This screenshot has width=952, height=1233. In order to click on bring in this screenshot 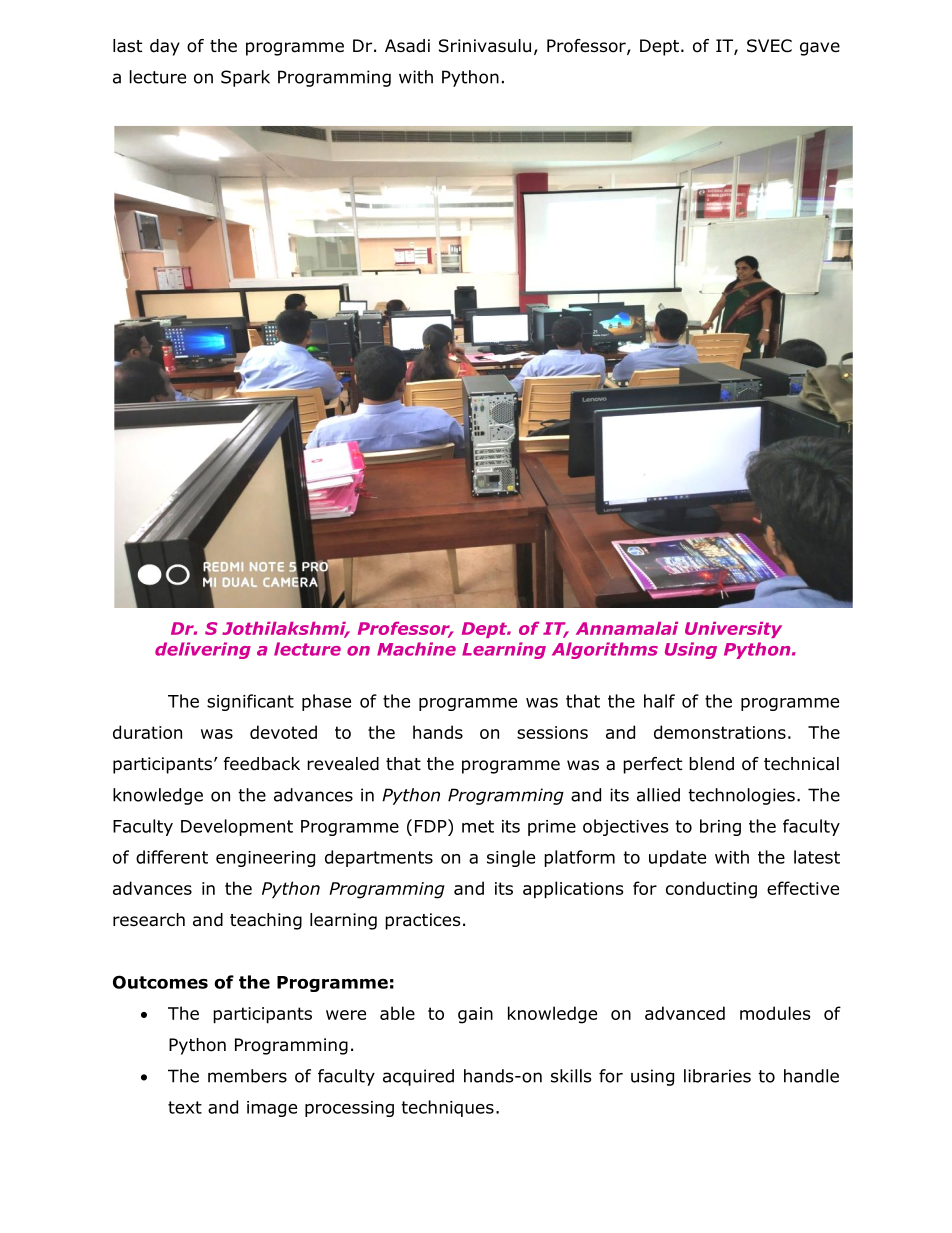, I will do `click(720, 827)`.
